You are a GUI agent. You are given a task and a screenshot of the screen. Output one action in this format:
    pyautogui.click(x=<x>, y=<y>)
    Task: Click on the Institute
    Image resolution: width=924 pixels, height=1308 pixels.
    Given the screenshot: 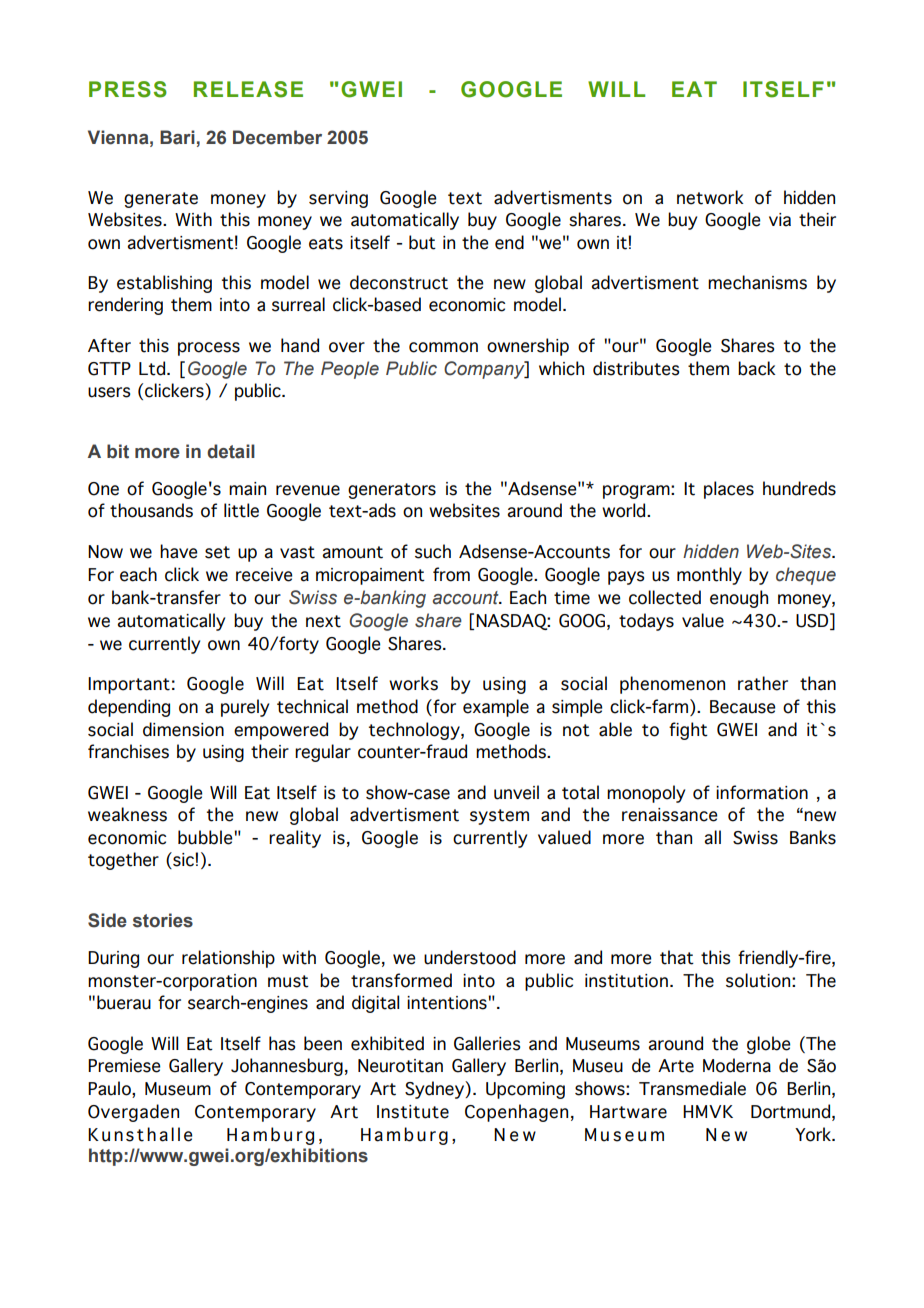 What is the action you would take?
    pyautogui.click(x=413, y=1112)
